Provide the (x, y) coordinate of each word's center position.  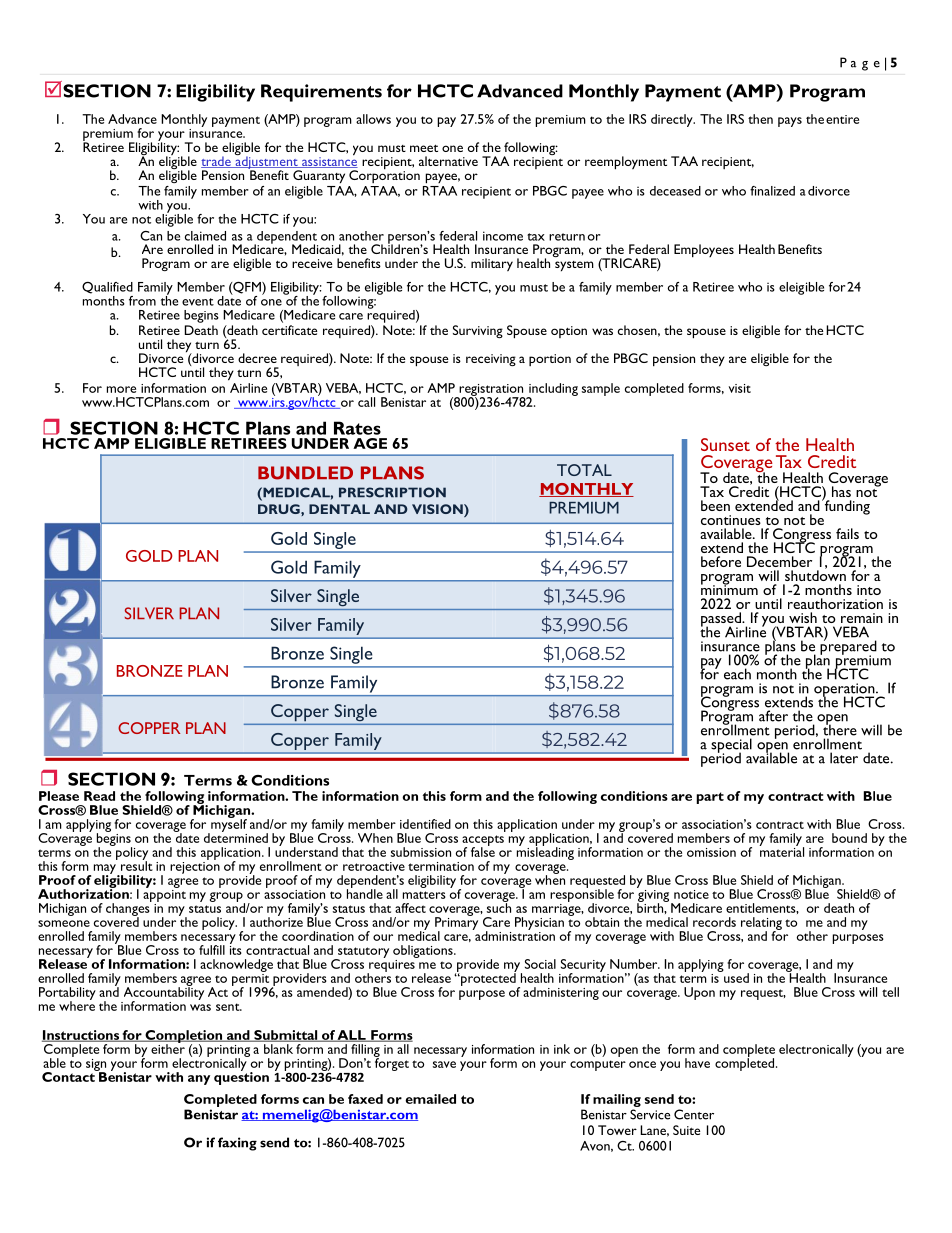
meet (424, 148)
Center (694, 1114)
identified (425, 824)
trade (217, 162)
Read (99, 796)
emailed (430, 1099)
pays (790, 122)
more (121, 389)
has (841, 491)
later (844, 758)
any (199, 1080)
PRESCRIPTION (392, 492)
